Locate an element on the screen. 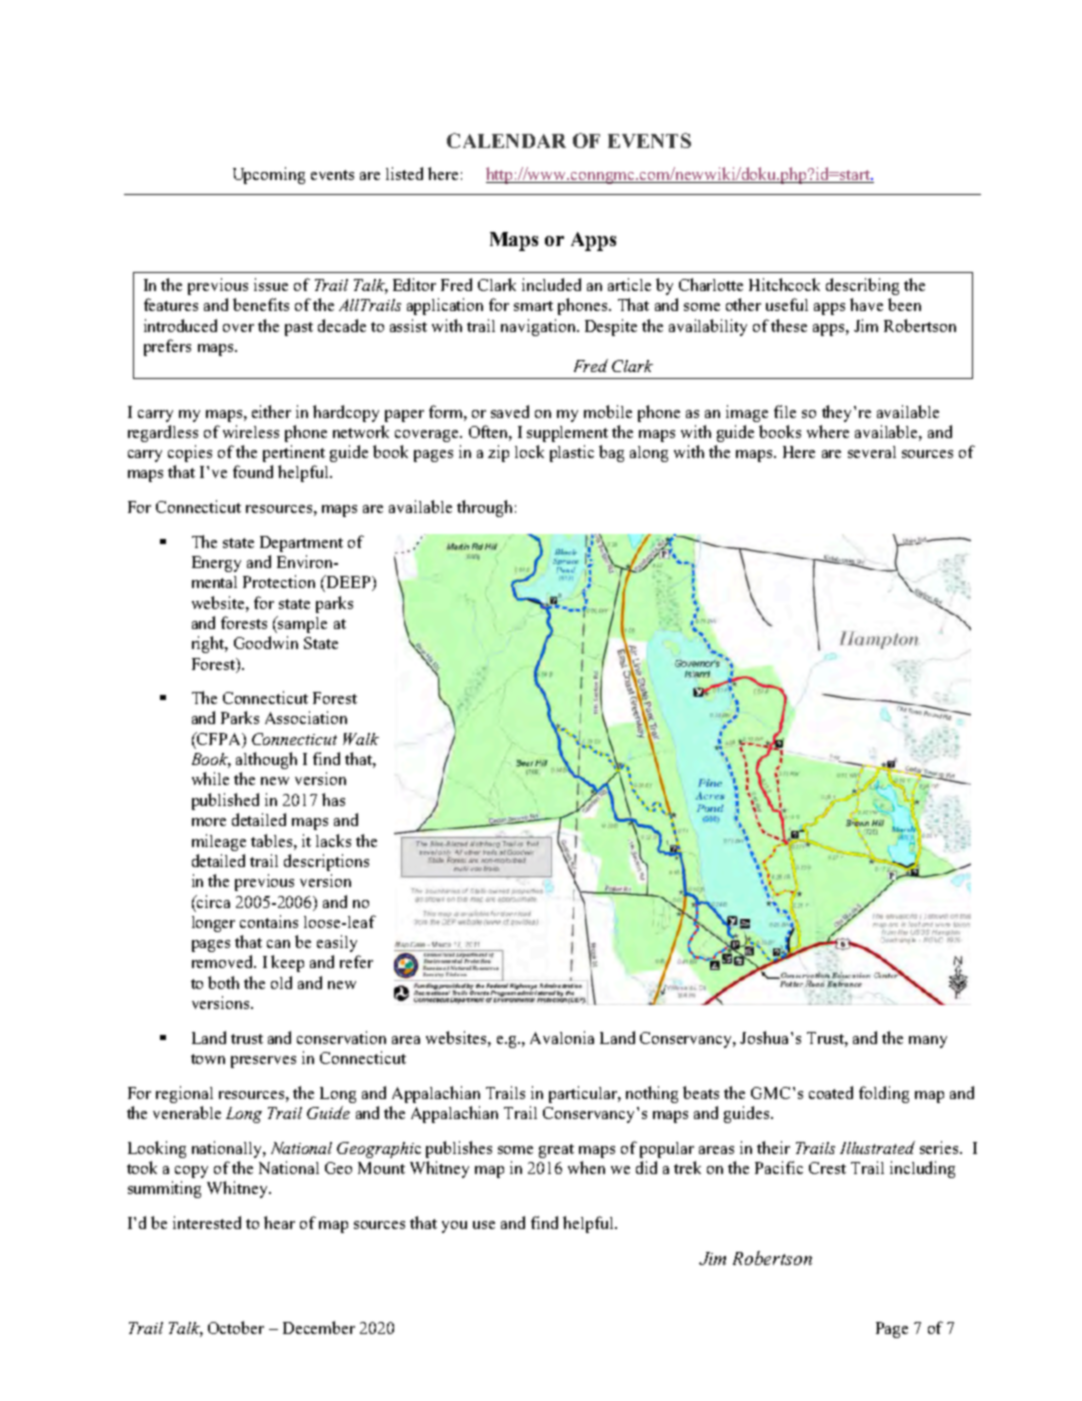 The image size is (1082, 1401). describing is located at coordinates (862, 286).
